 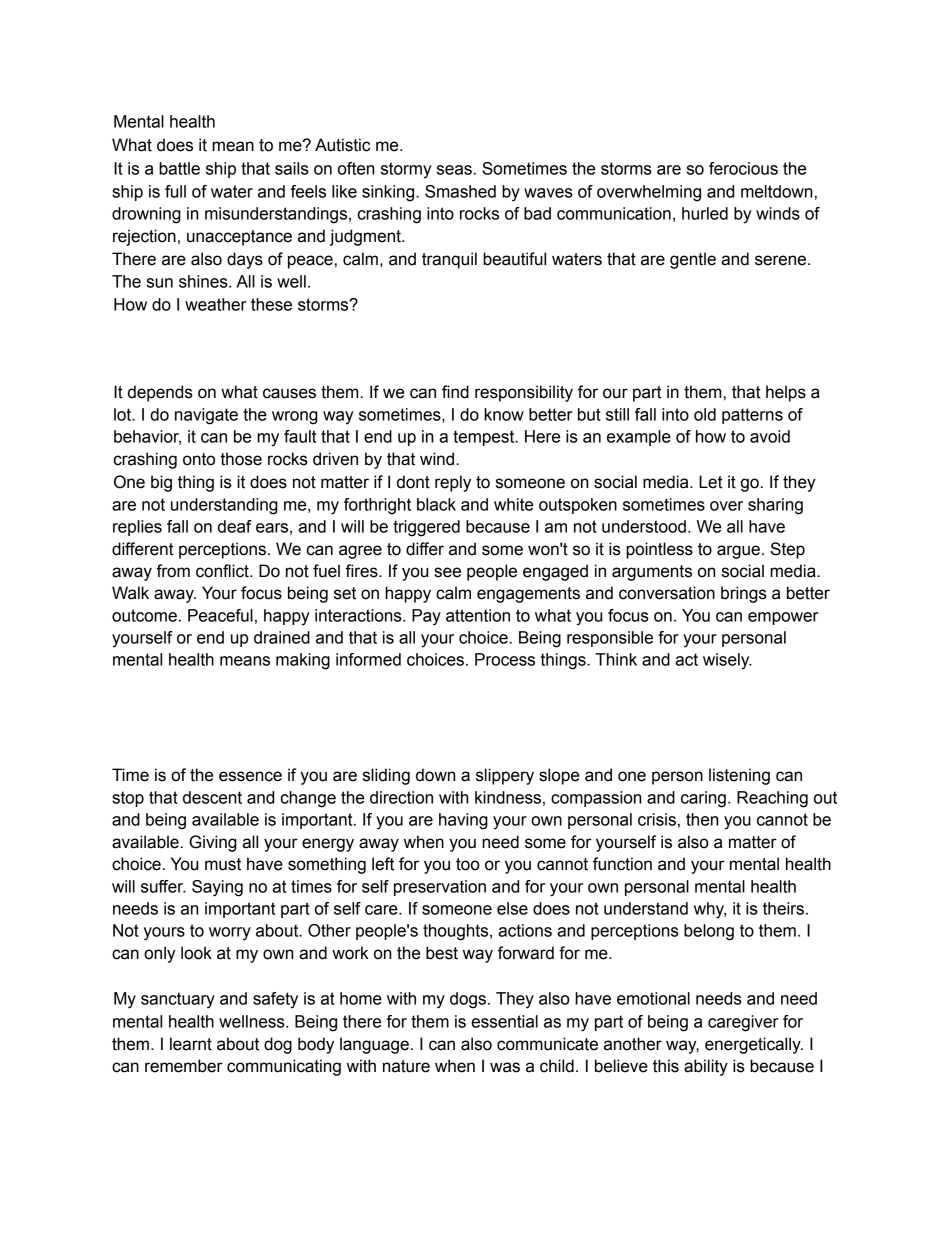 What do you see at coordinates (454, 170) in the page?
I see `seas` at bounding box center [454, 170].
